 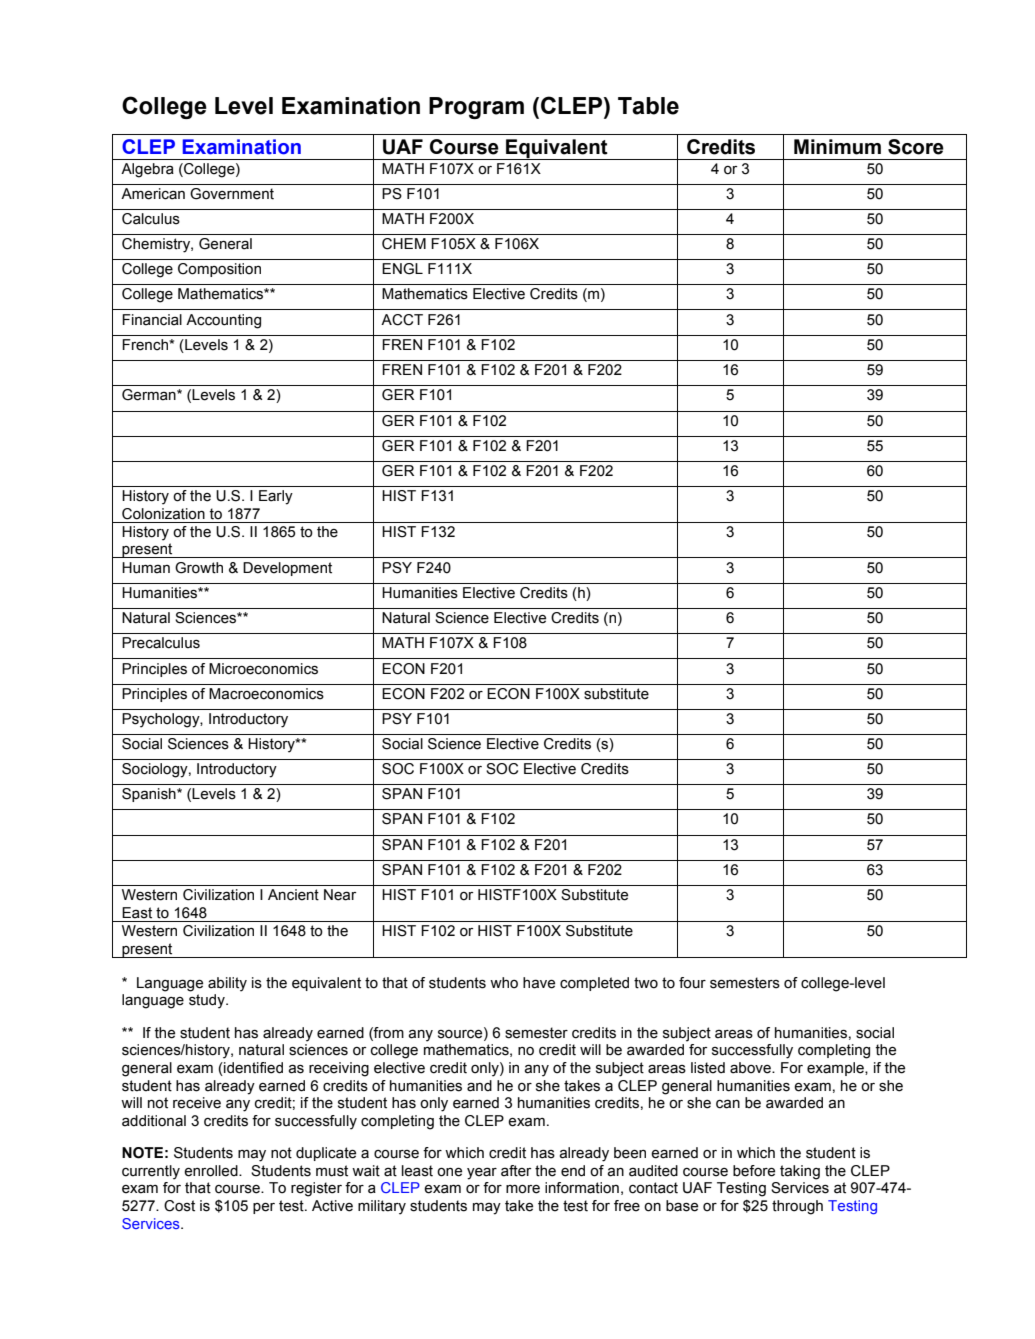 What do you see at coordinates (476, 108) in the screenshot?
I see `Program` at bounding box center [476, 108].
